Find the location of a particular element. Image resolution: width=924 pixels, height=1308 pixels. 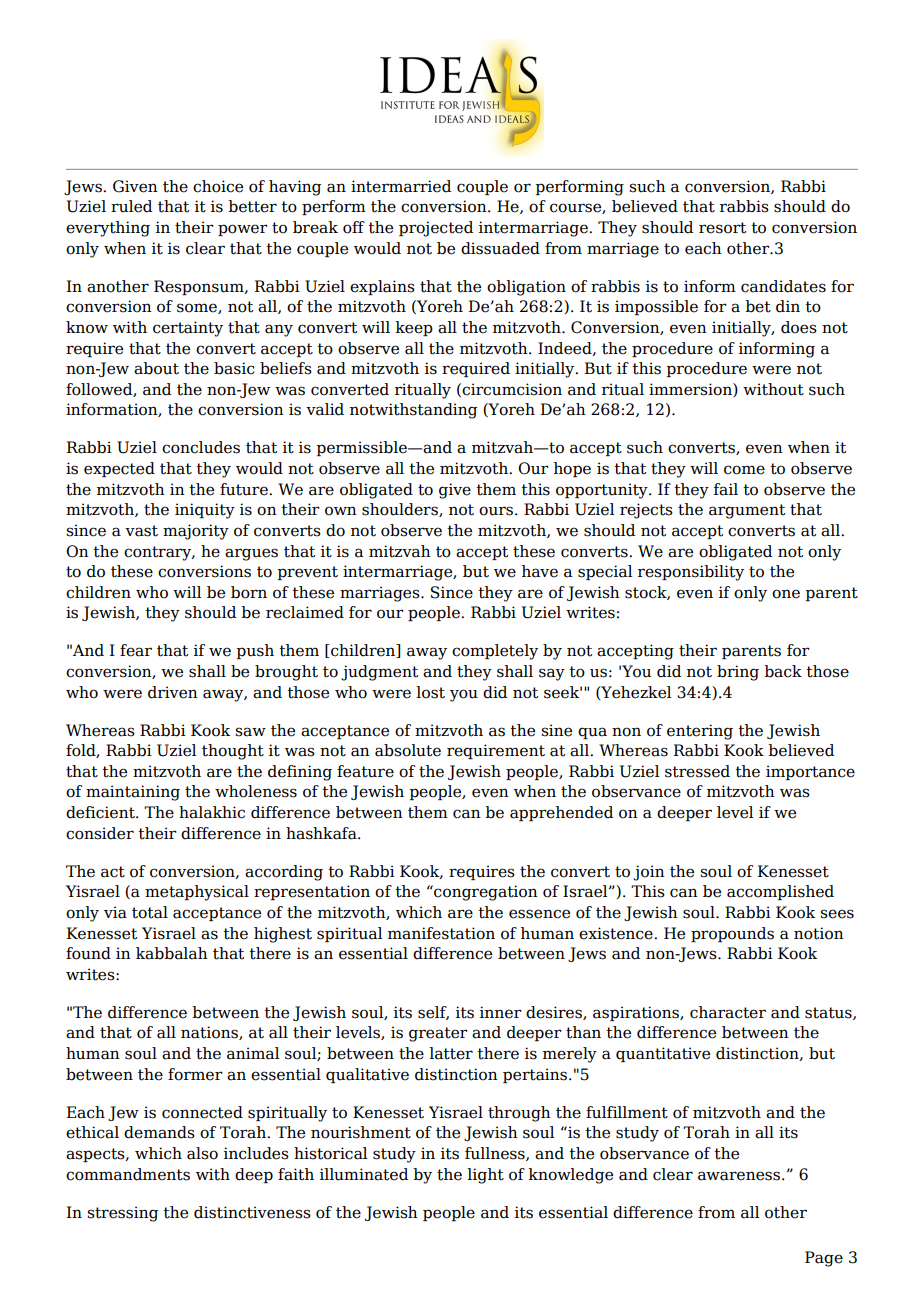

come is located at coordinates (744, 470).
